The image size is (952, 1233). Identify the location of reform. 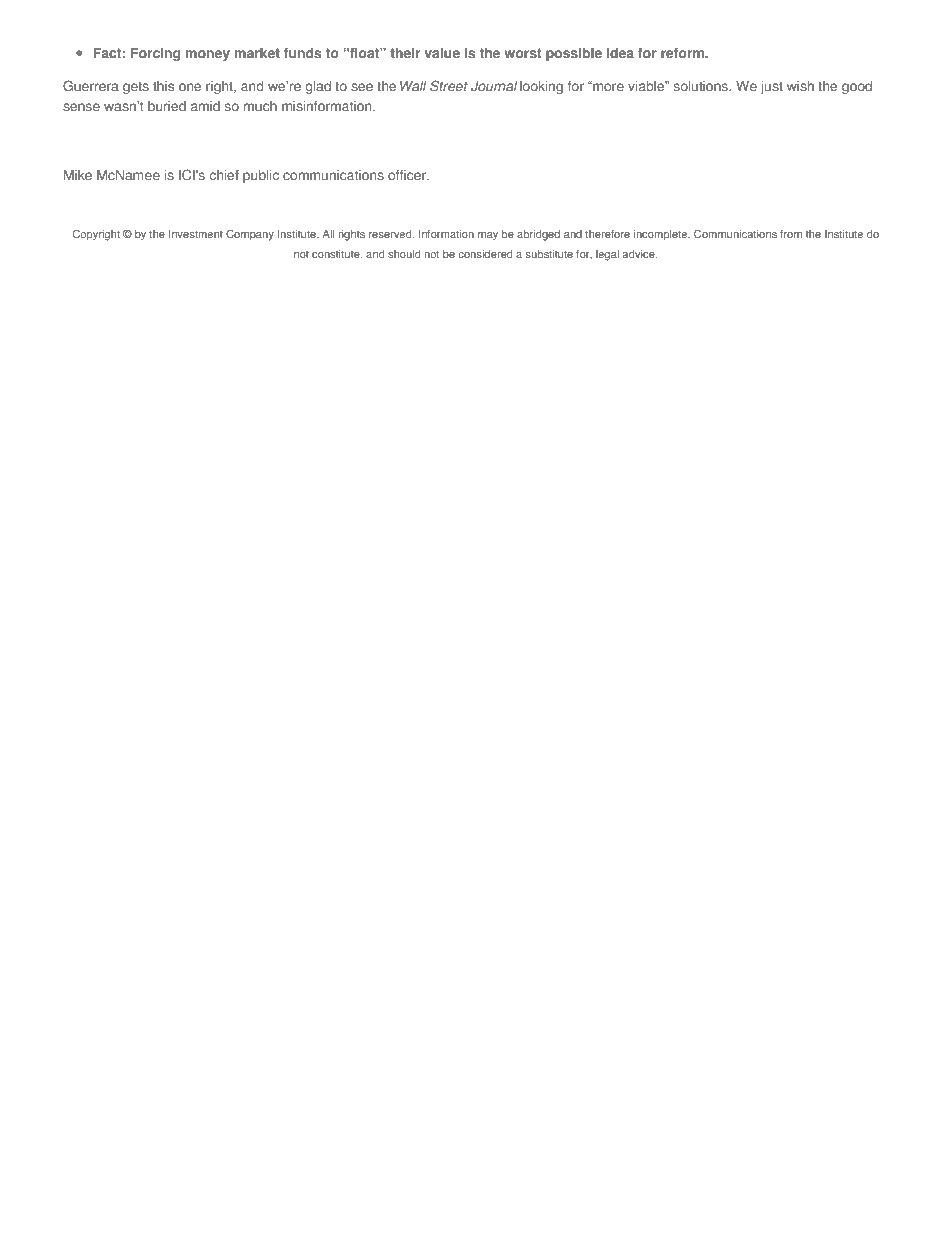
(684, 53).
